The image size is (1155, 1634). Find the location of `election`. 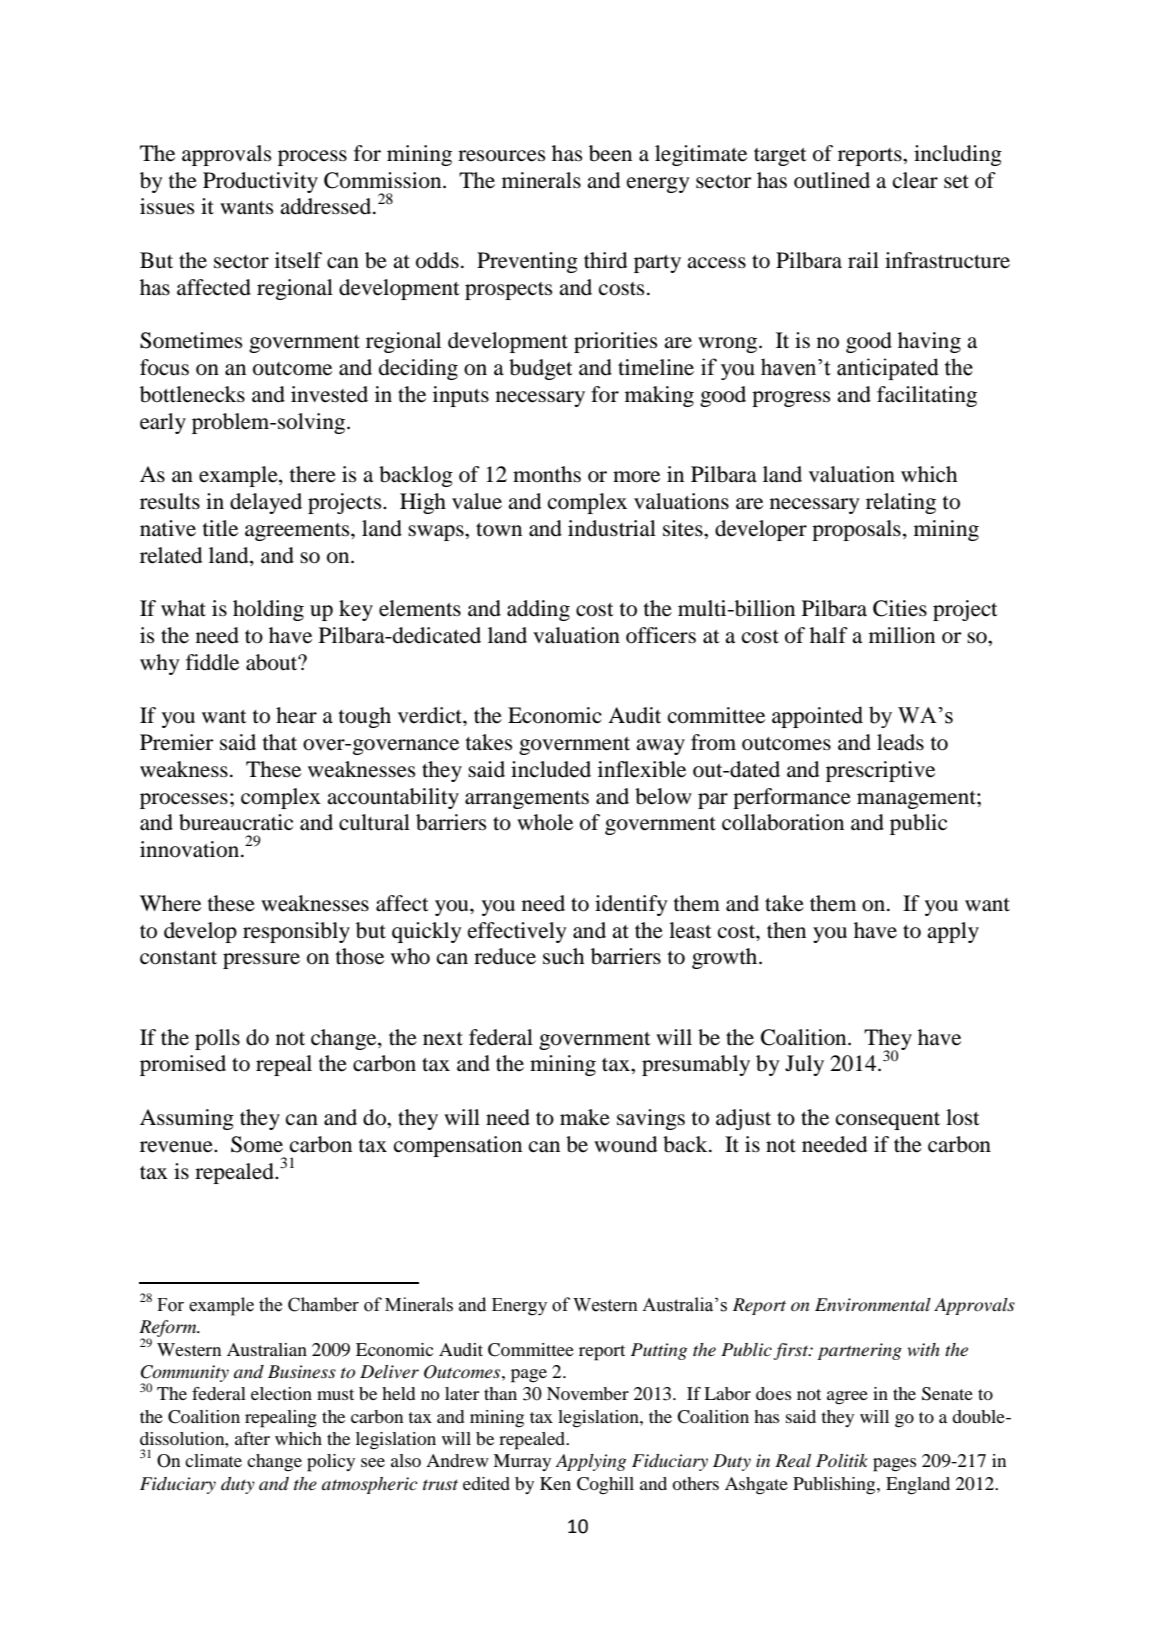

election is located at coordinates (281, 1393).
